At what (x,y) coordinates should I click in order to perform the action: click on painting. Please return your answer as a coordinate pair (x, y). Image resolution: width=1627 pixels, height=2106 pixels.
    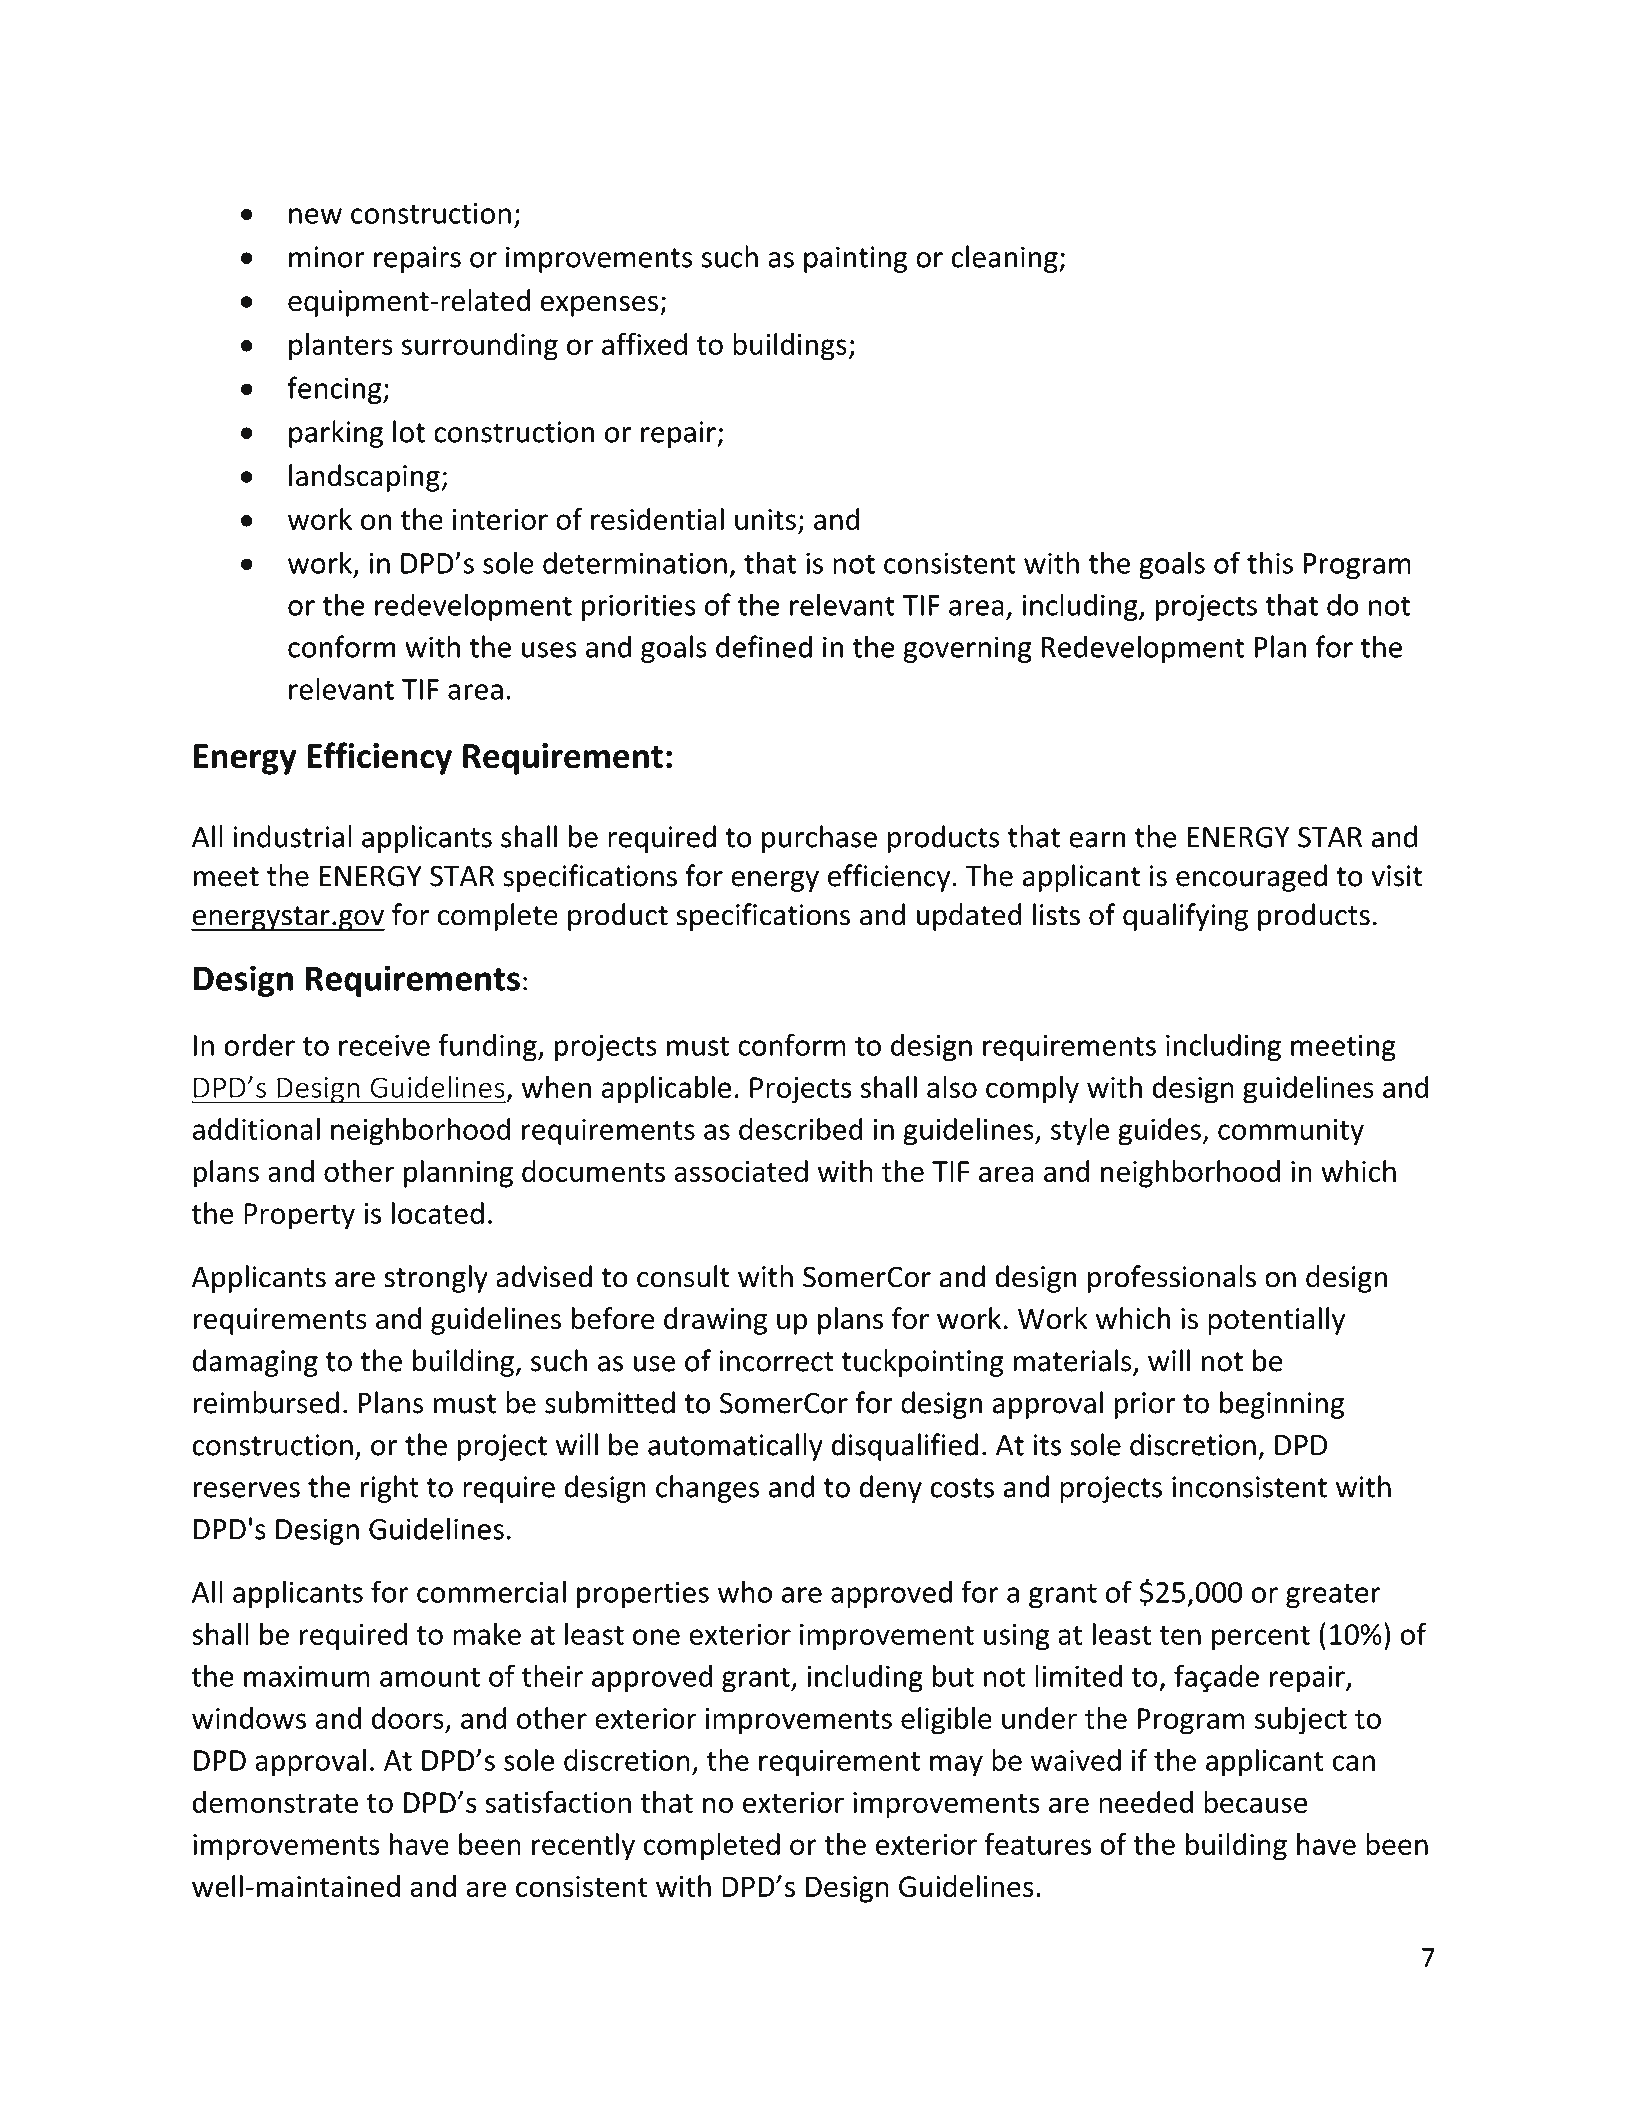
    Looking at the image, I should click on (856, 259).
